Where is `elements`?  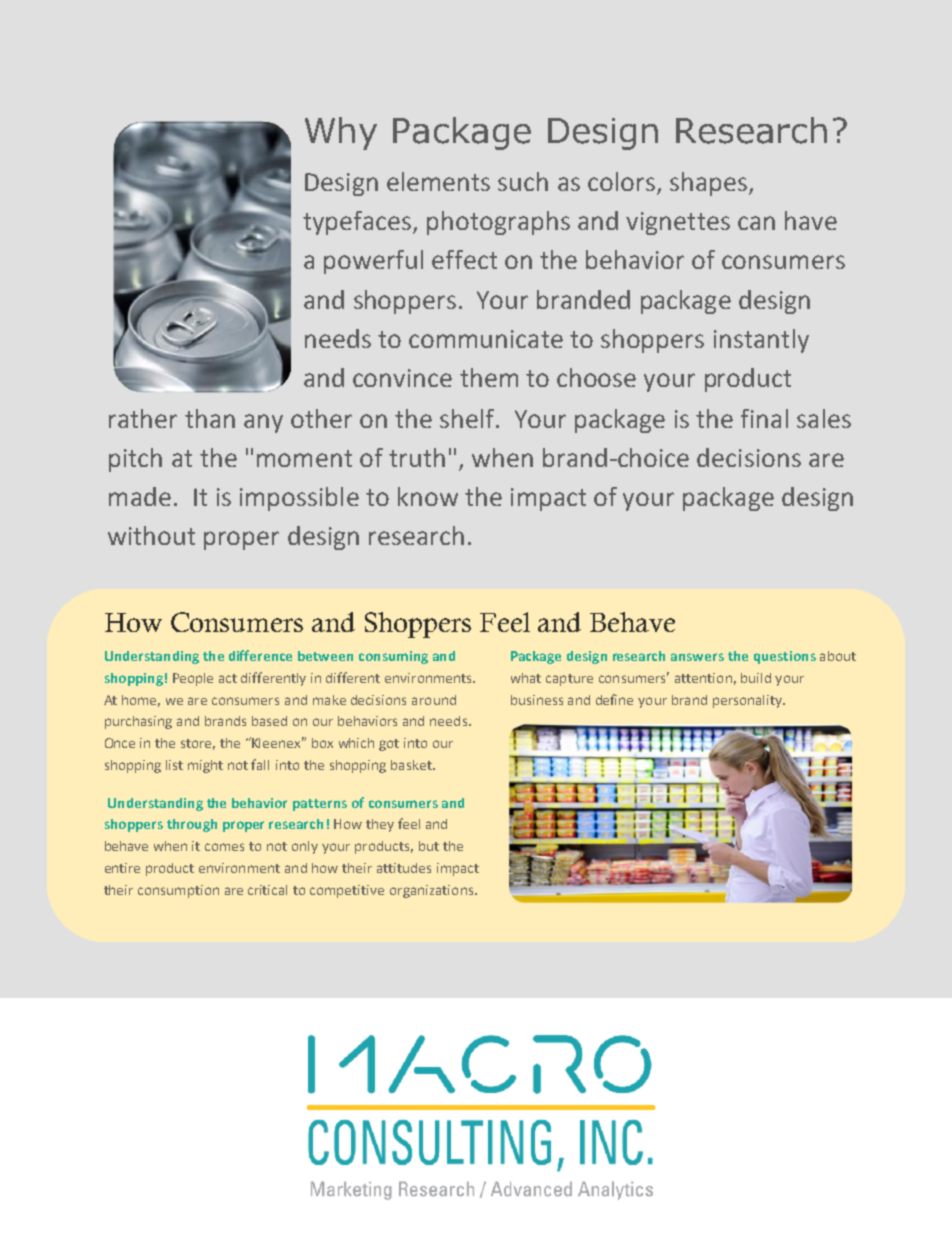
elements is located at coordinates (438, 181).
